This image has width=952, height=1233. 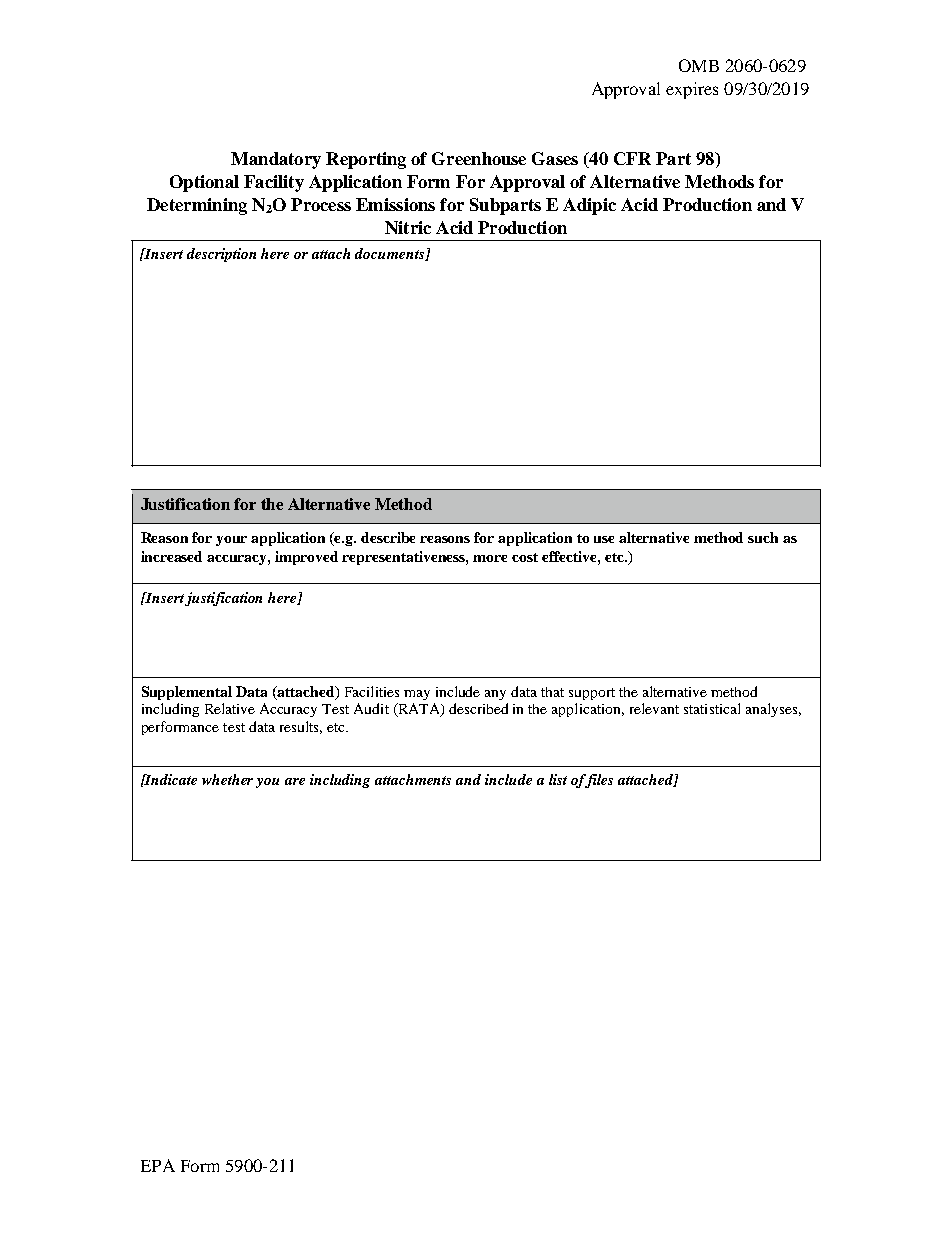 I want to click on Mandatory, so click(x=276, y=160).
